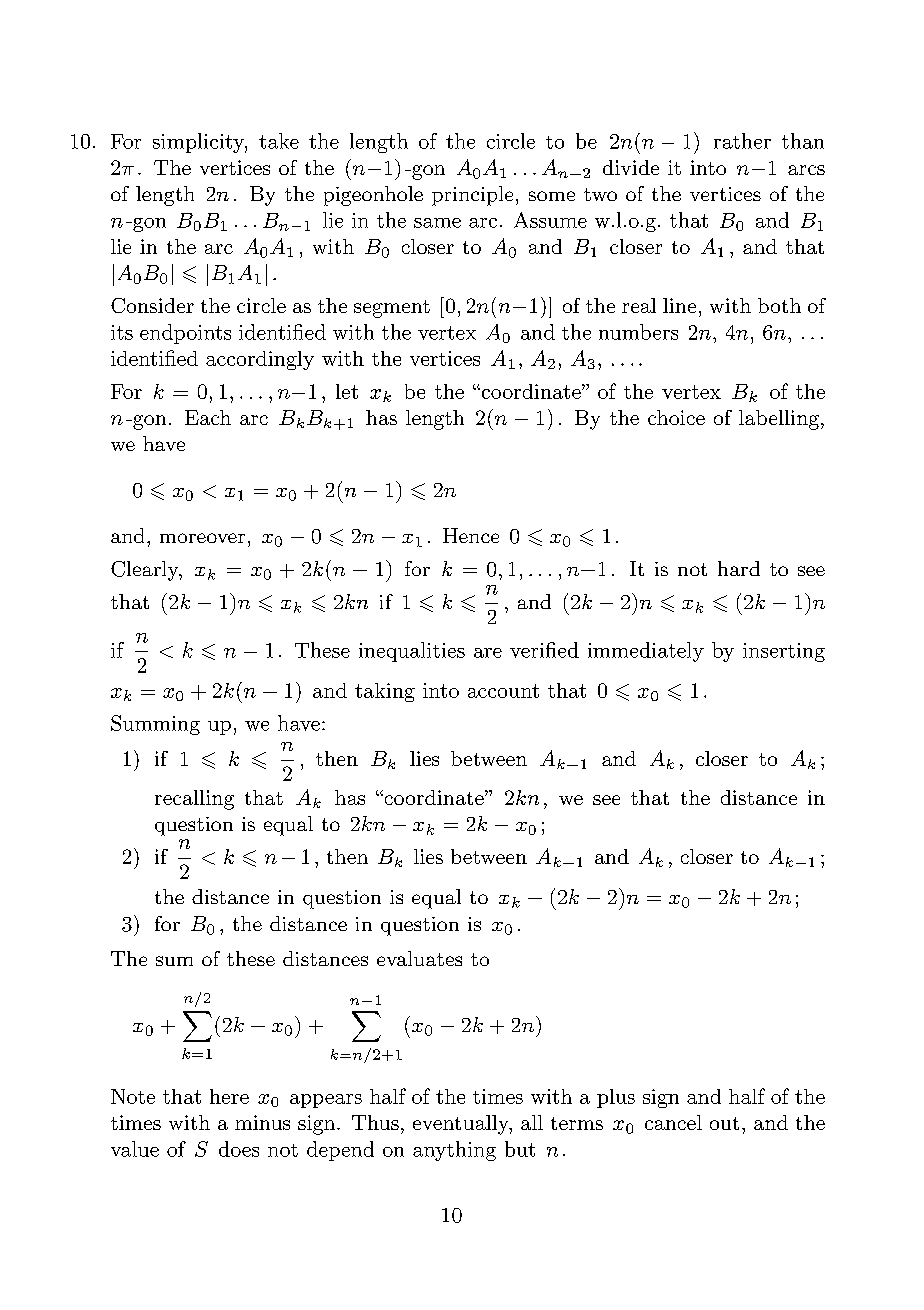  Describe the element at coordinates (208, 417) in the page. I see `Each` at that location.
